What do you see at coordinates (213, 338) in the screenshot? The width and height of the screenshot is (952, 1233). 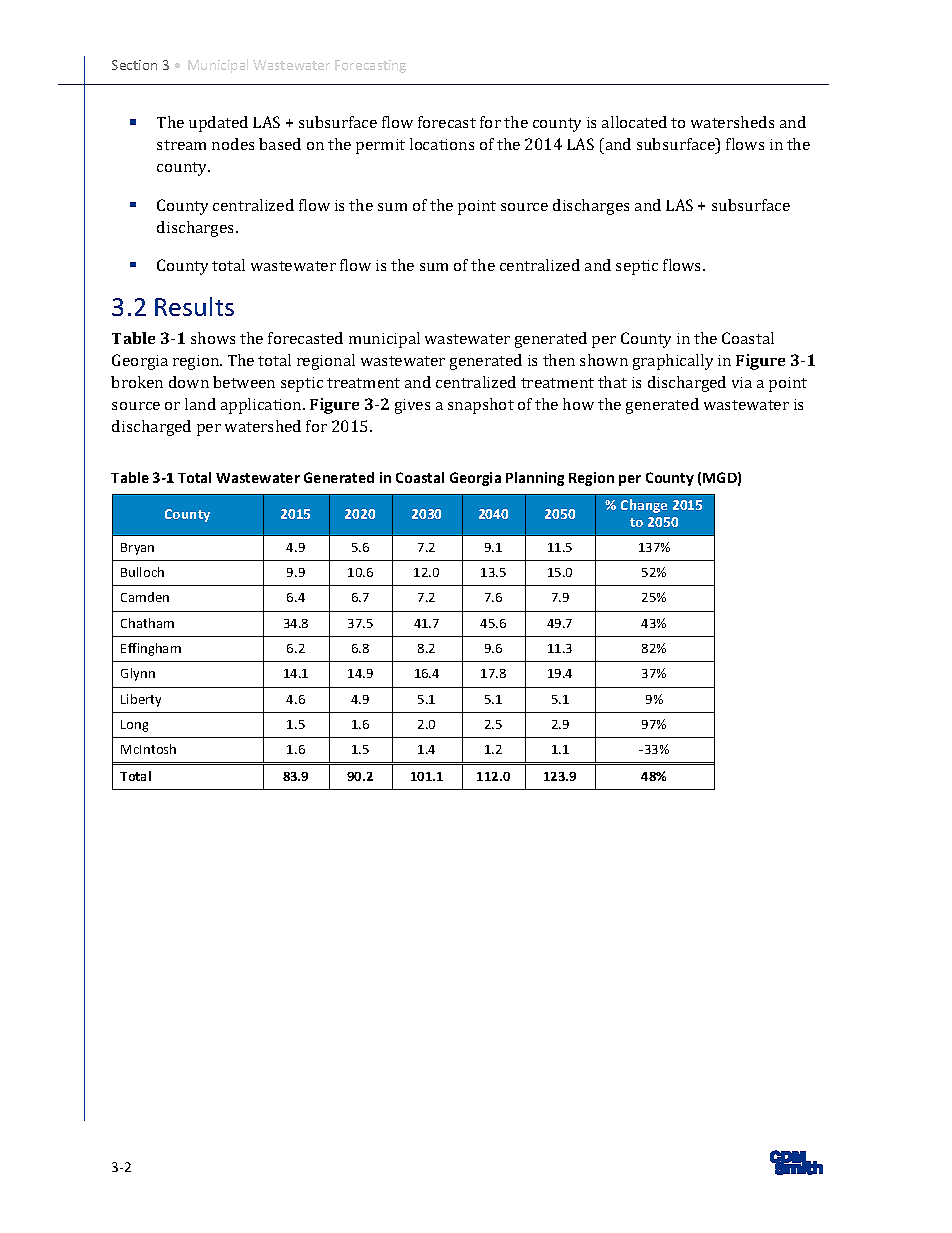 I see `shows` at bounding box center [213, 338].
